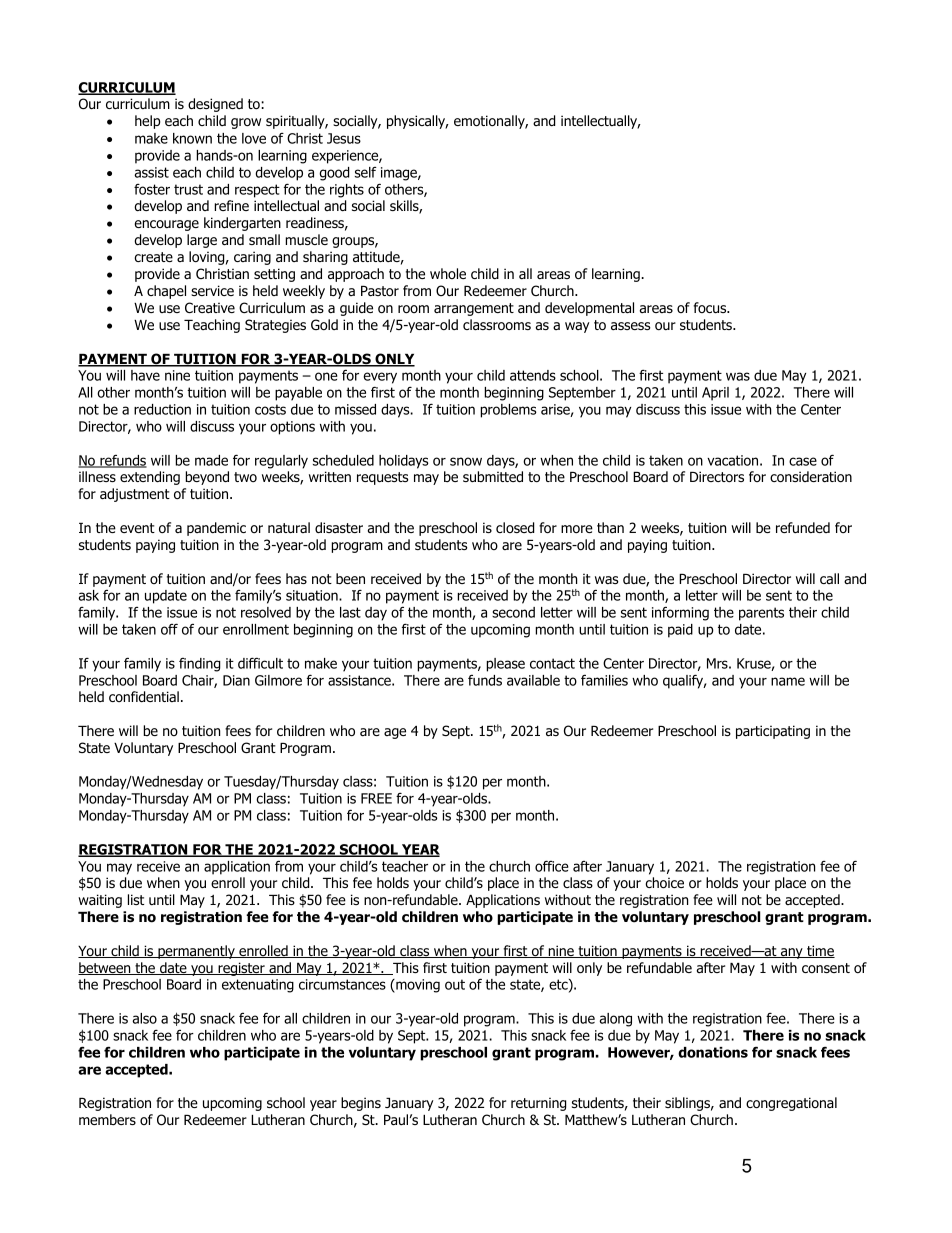 The image size is (952, 1233). I want to click on second, so click(513, 612).
